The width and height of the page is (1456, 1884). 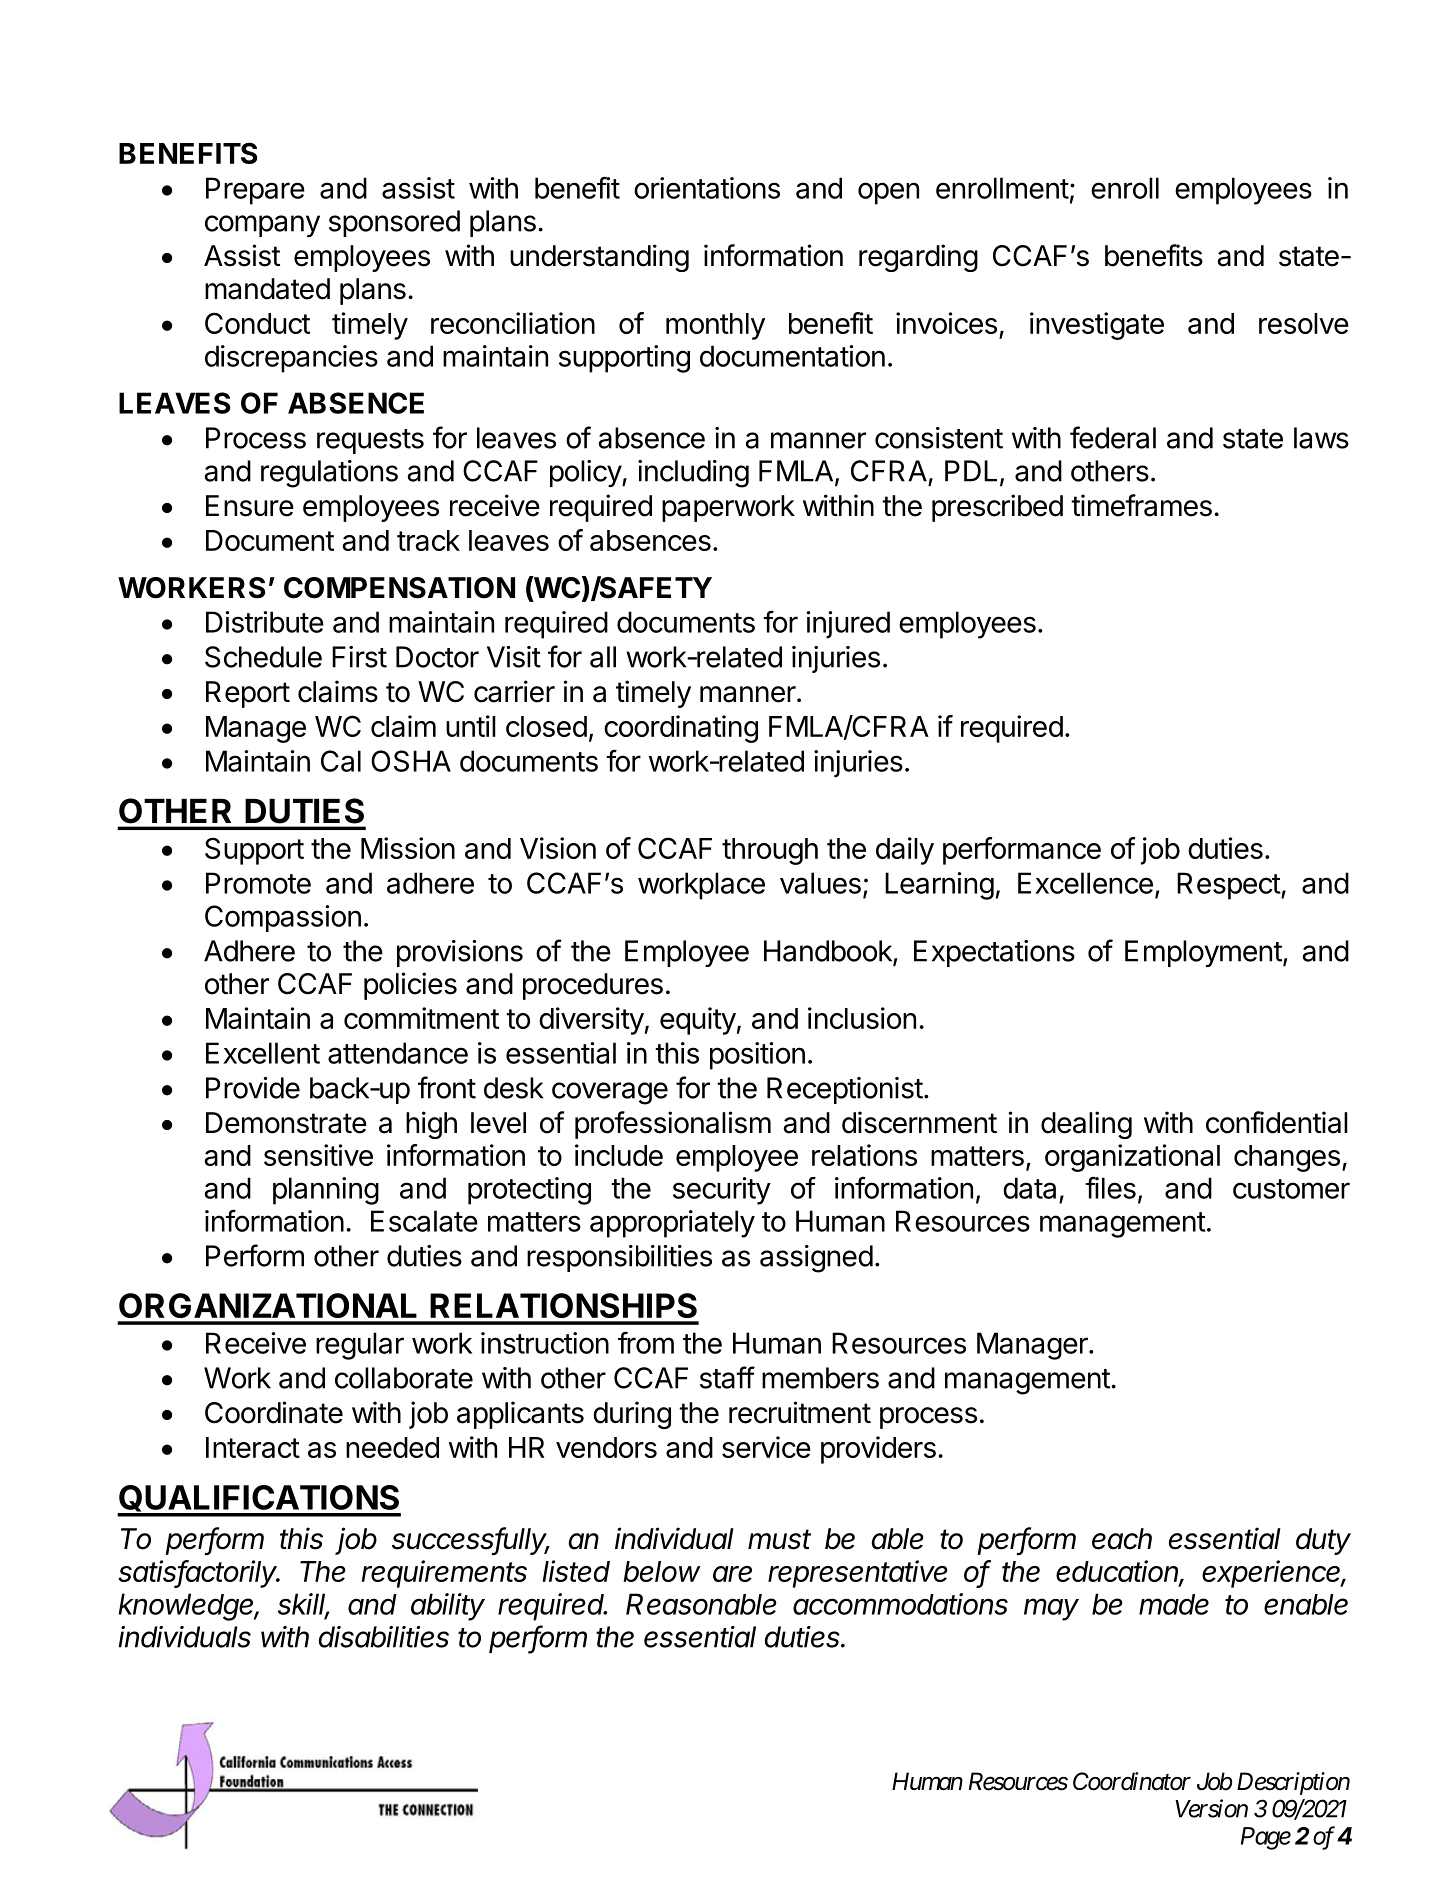 I want to click on timeframes, so click(x=1141, y=505).
